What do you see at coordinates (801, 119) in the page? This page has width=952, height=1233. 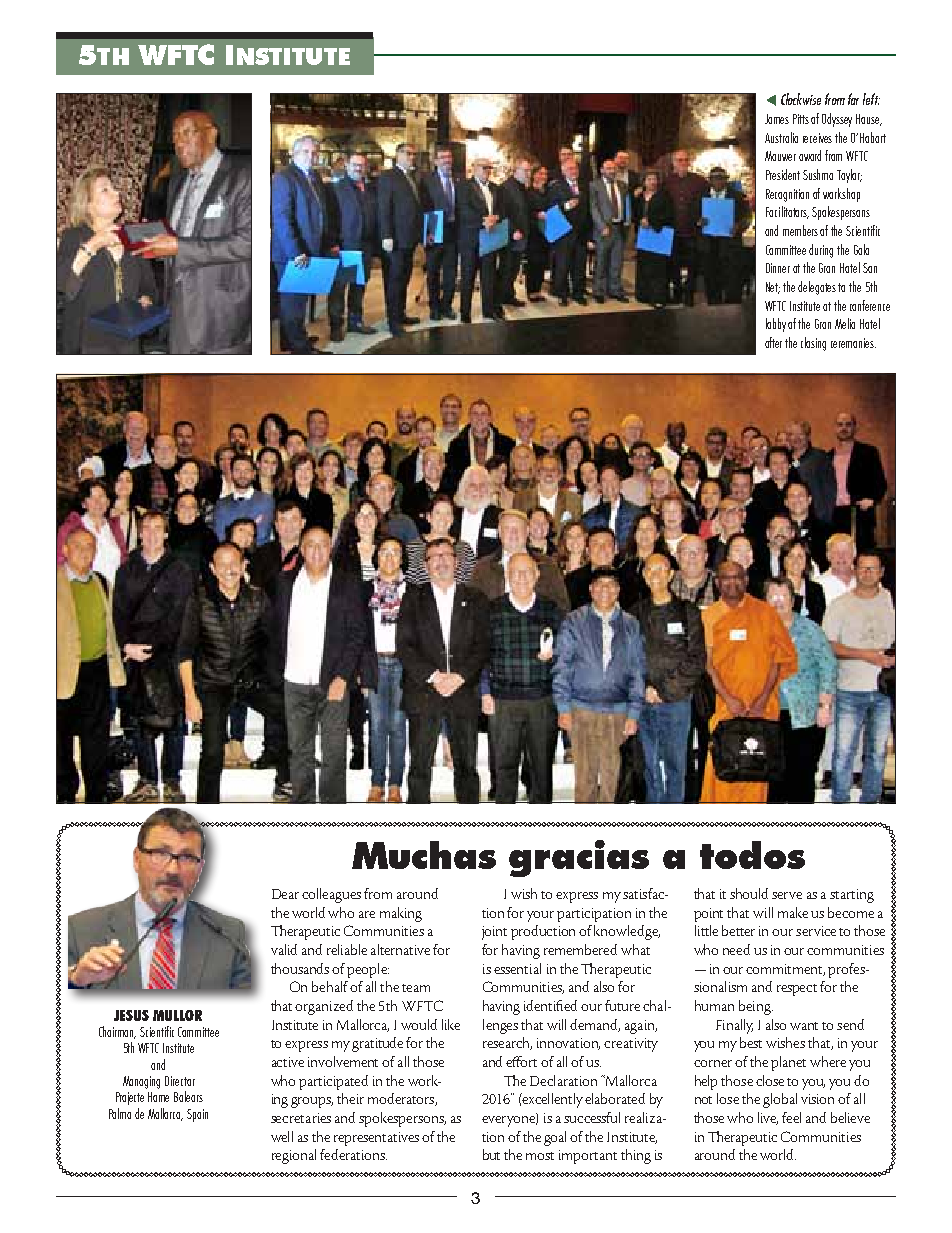 I see `Pitts` at bounding box center [801, 119].
